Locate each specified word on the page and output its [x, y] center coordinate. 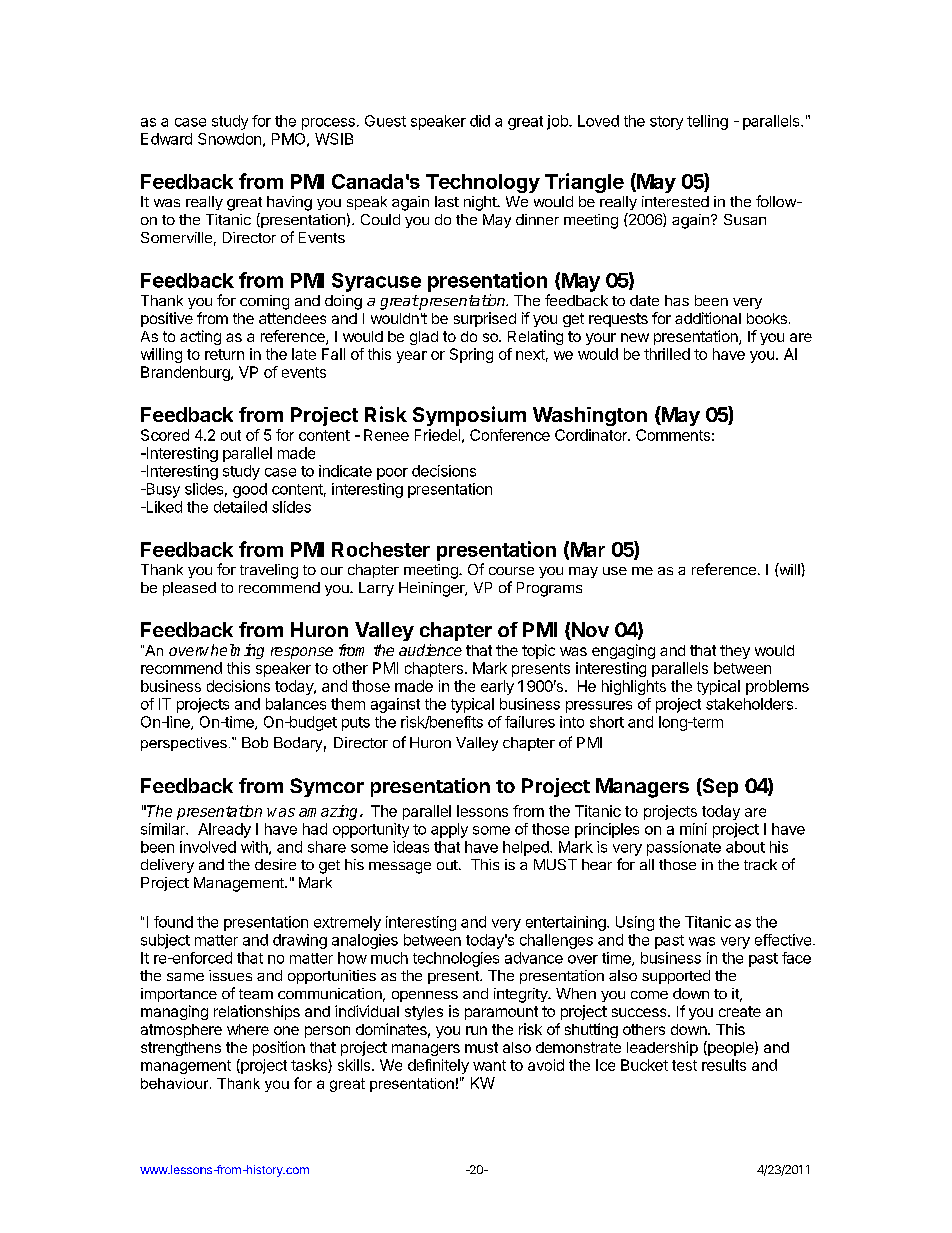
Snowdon [229, 139]
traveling [269, 571]
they [735, 652]
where [248, 1029]
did [480, 121]
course [511, 571]
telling [707, 122]
